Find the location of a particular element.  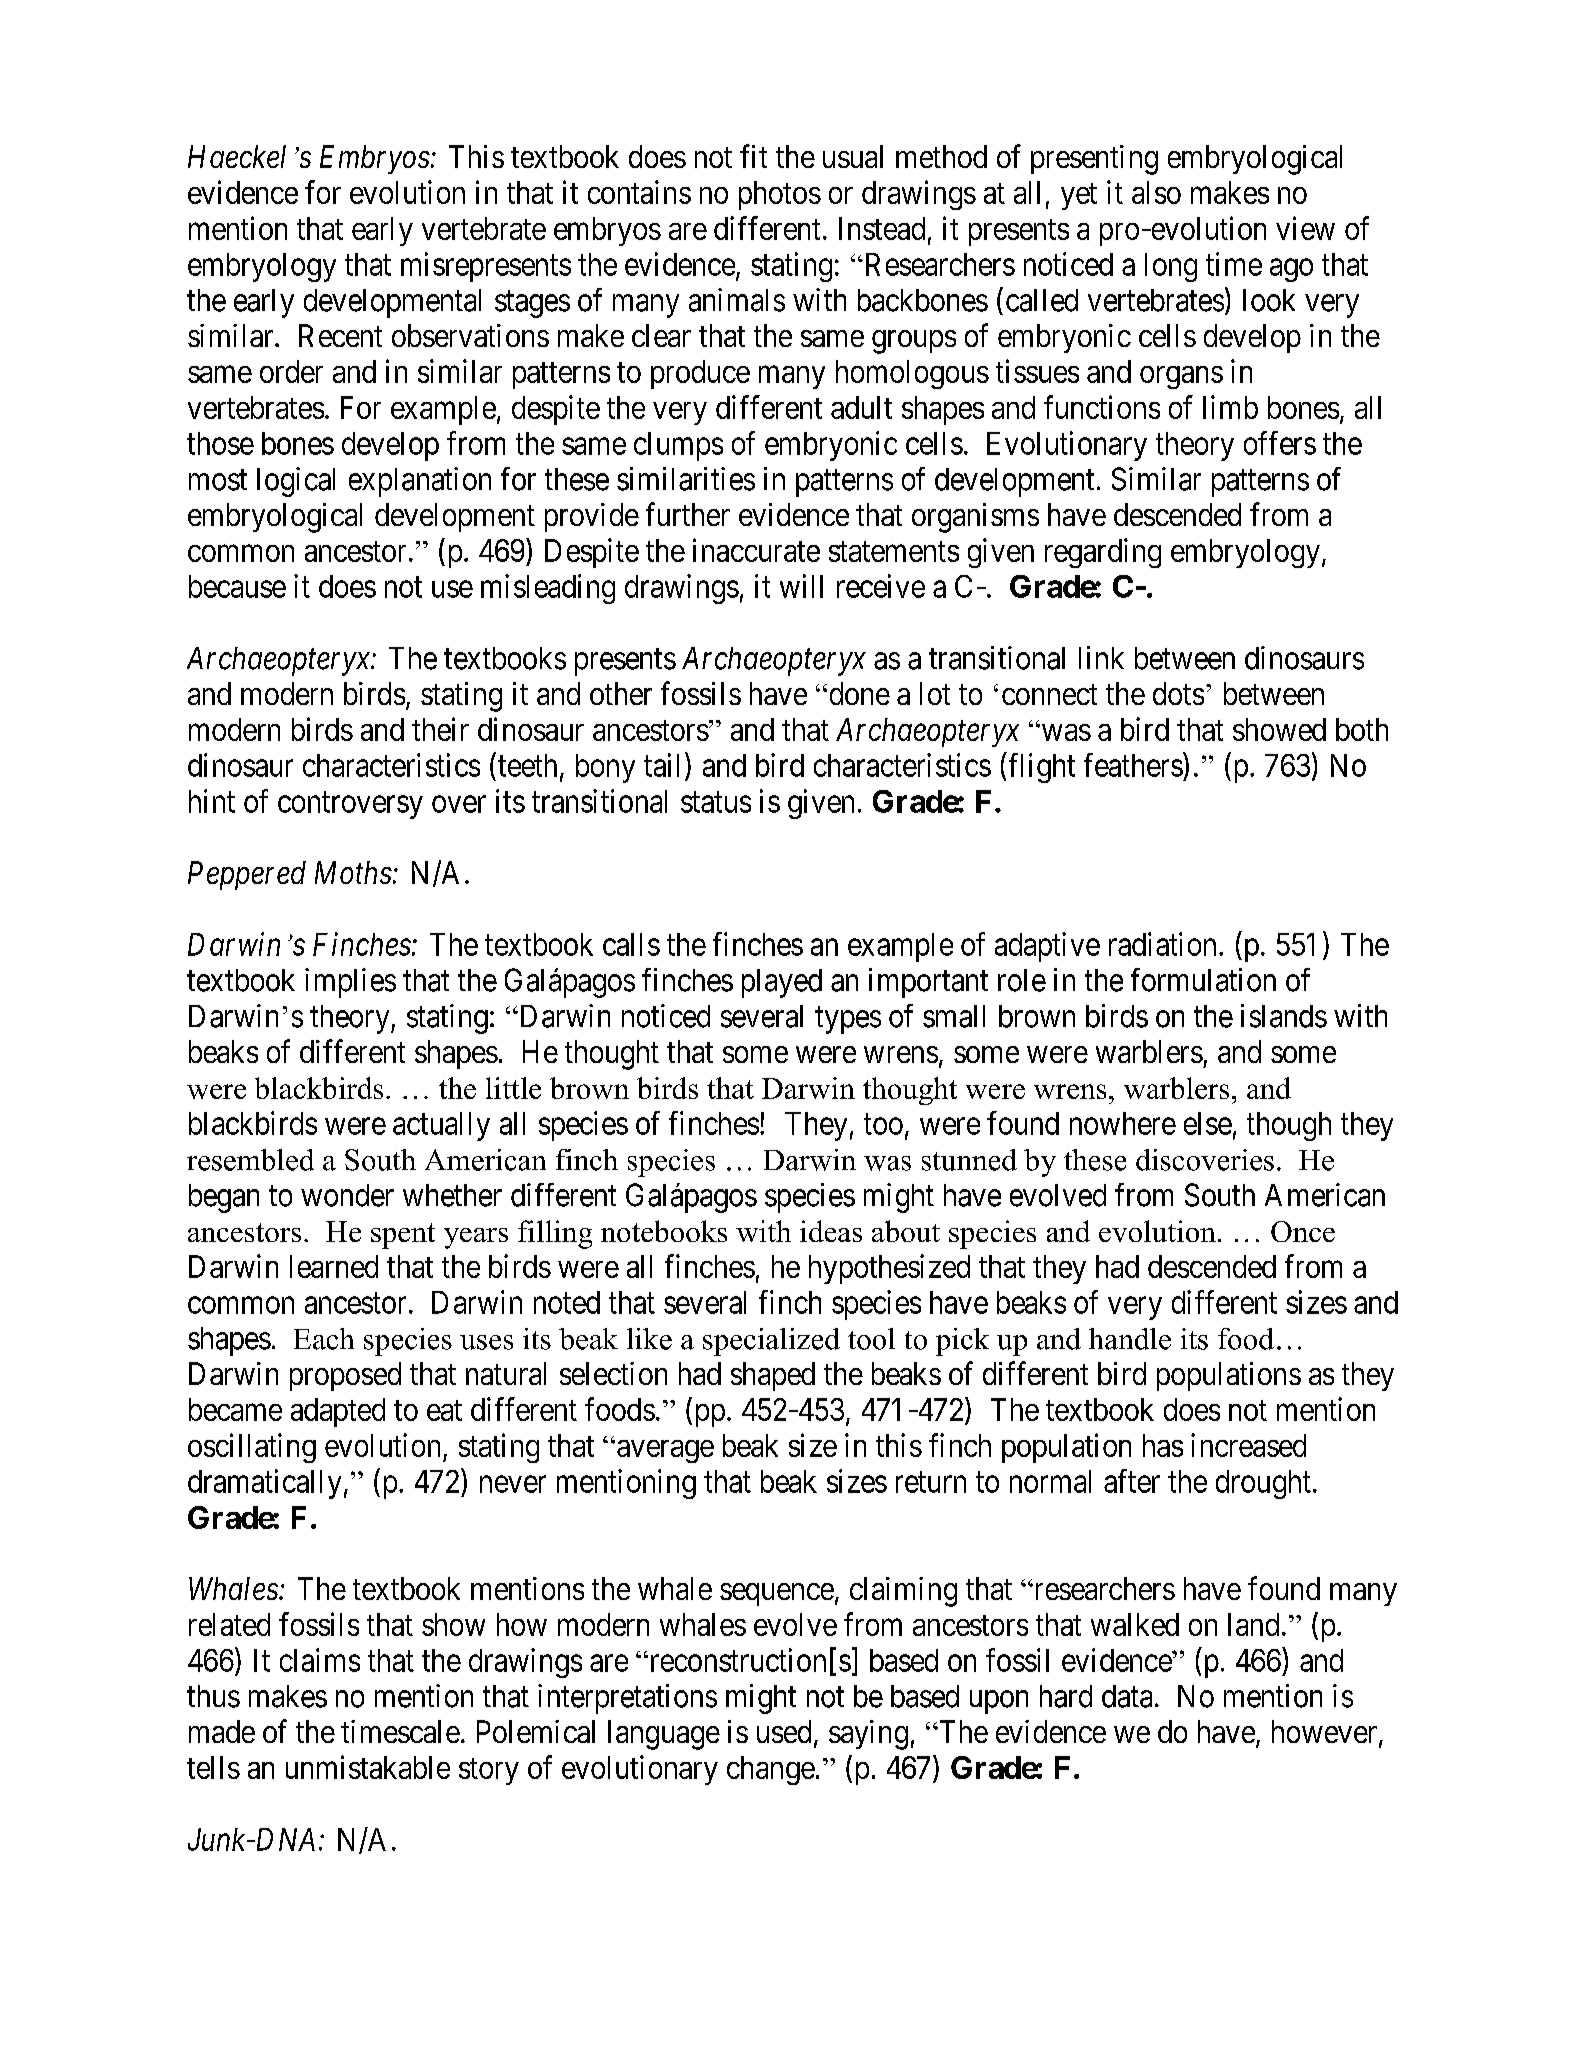

Recent is located at coordinates (340, 335).
